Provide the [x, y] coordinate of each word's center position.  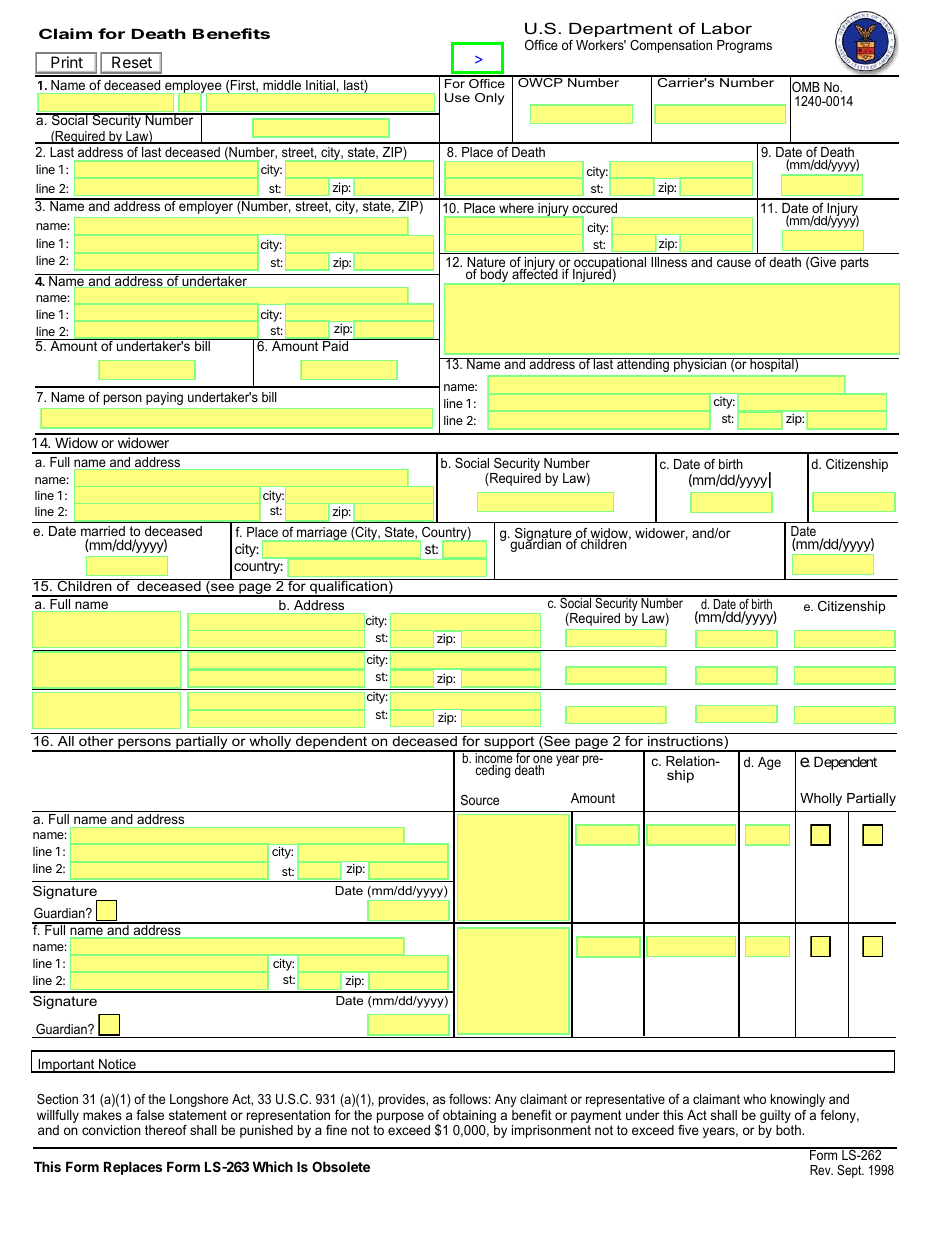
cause [734, 263]
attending [643, 365]
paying [164, 398]
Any [505, 1100]
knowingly [798, 1100]
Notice [117, 1065]
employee [193, 86]
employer [206, 206]
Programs [744, 46]
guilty [776, 1118]
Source [480, 800]
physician [700, 365]
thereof [166, 1130]
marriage [322, 534]
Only [489, 99]
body [494, 275]
